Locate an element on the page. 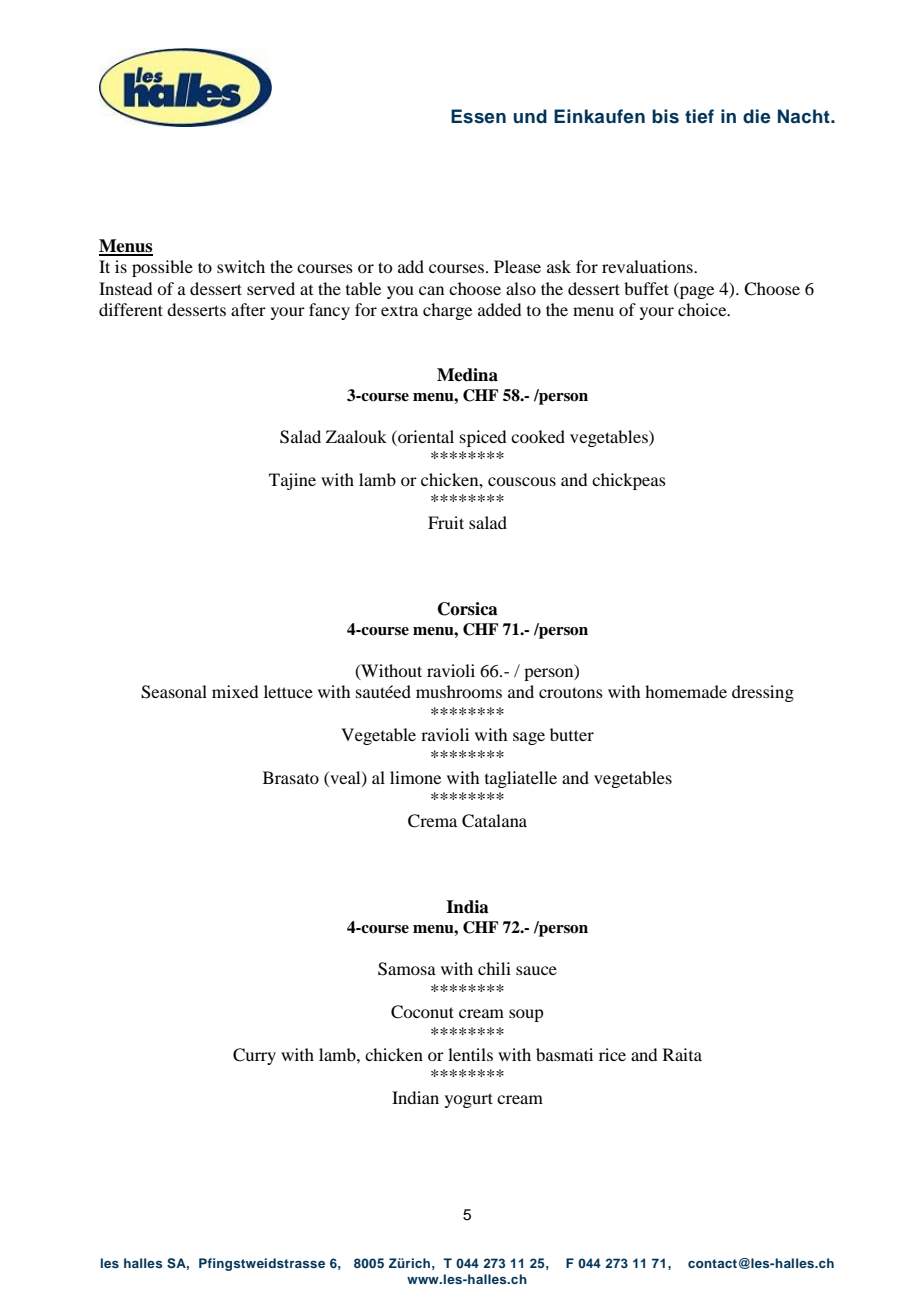  chickpeas is located at coordinates (629, 481).
